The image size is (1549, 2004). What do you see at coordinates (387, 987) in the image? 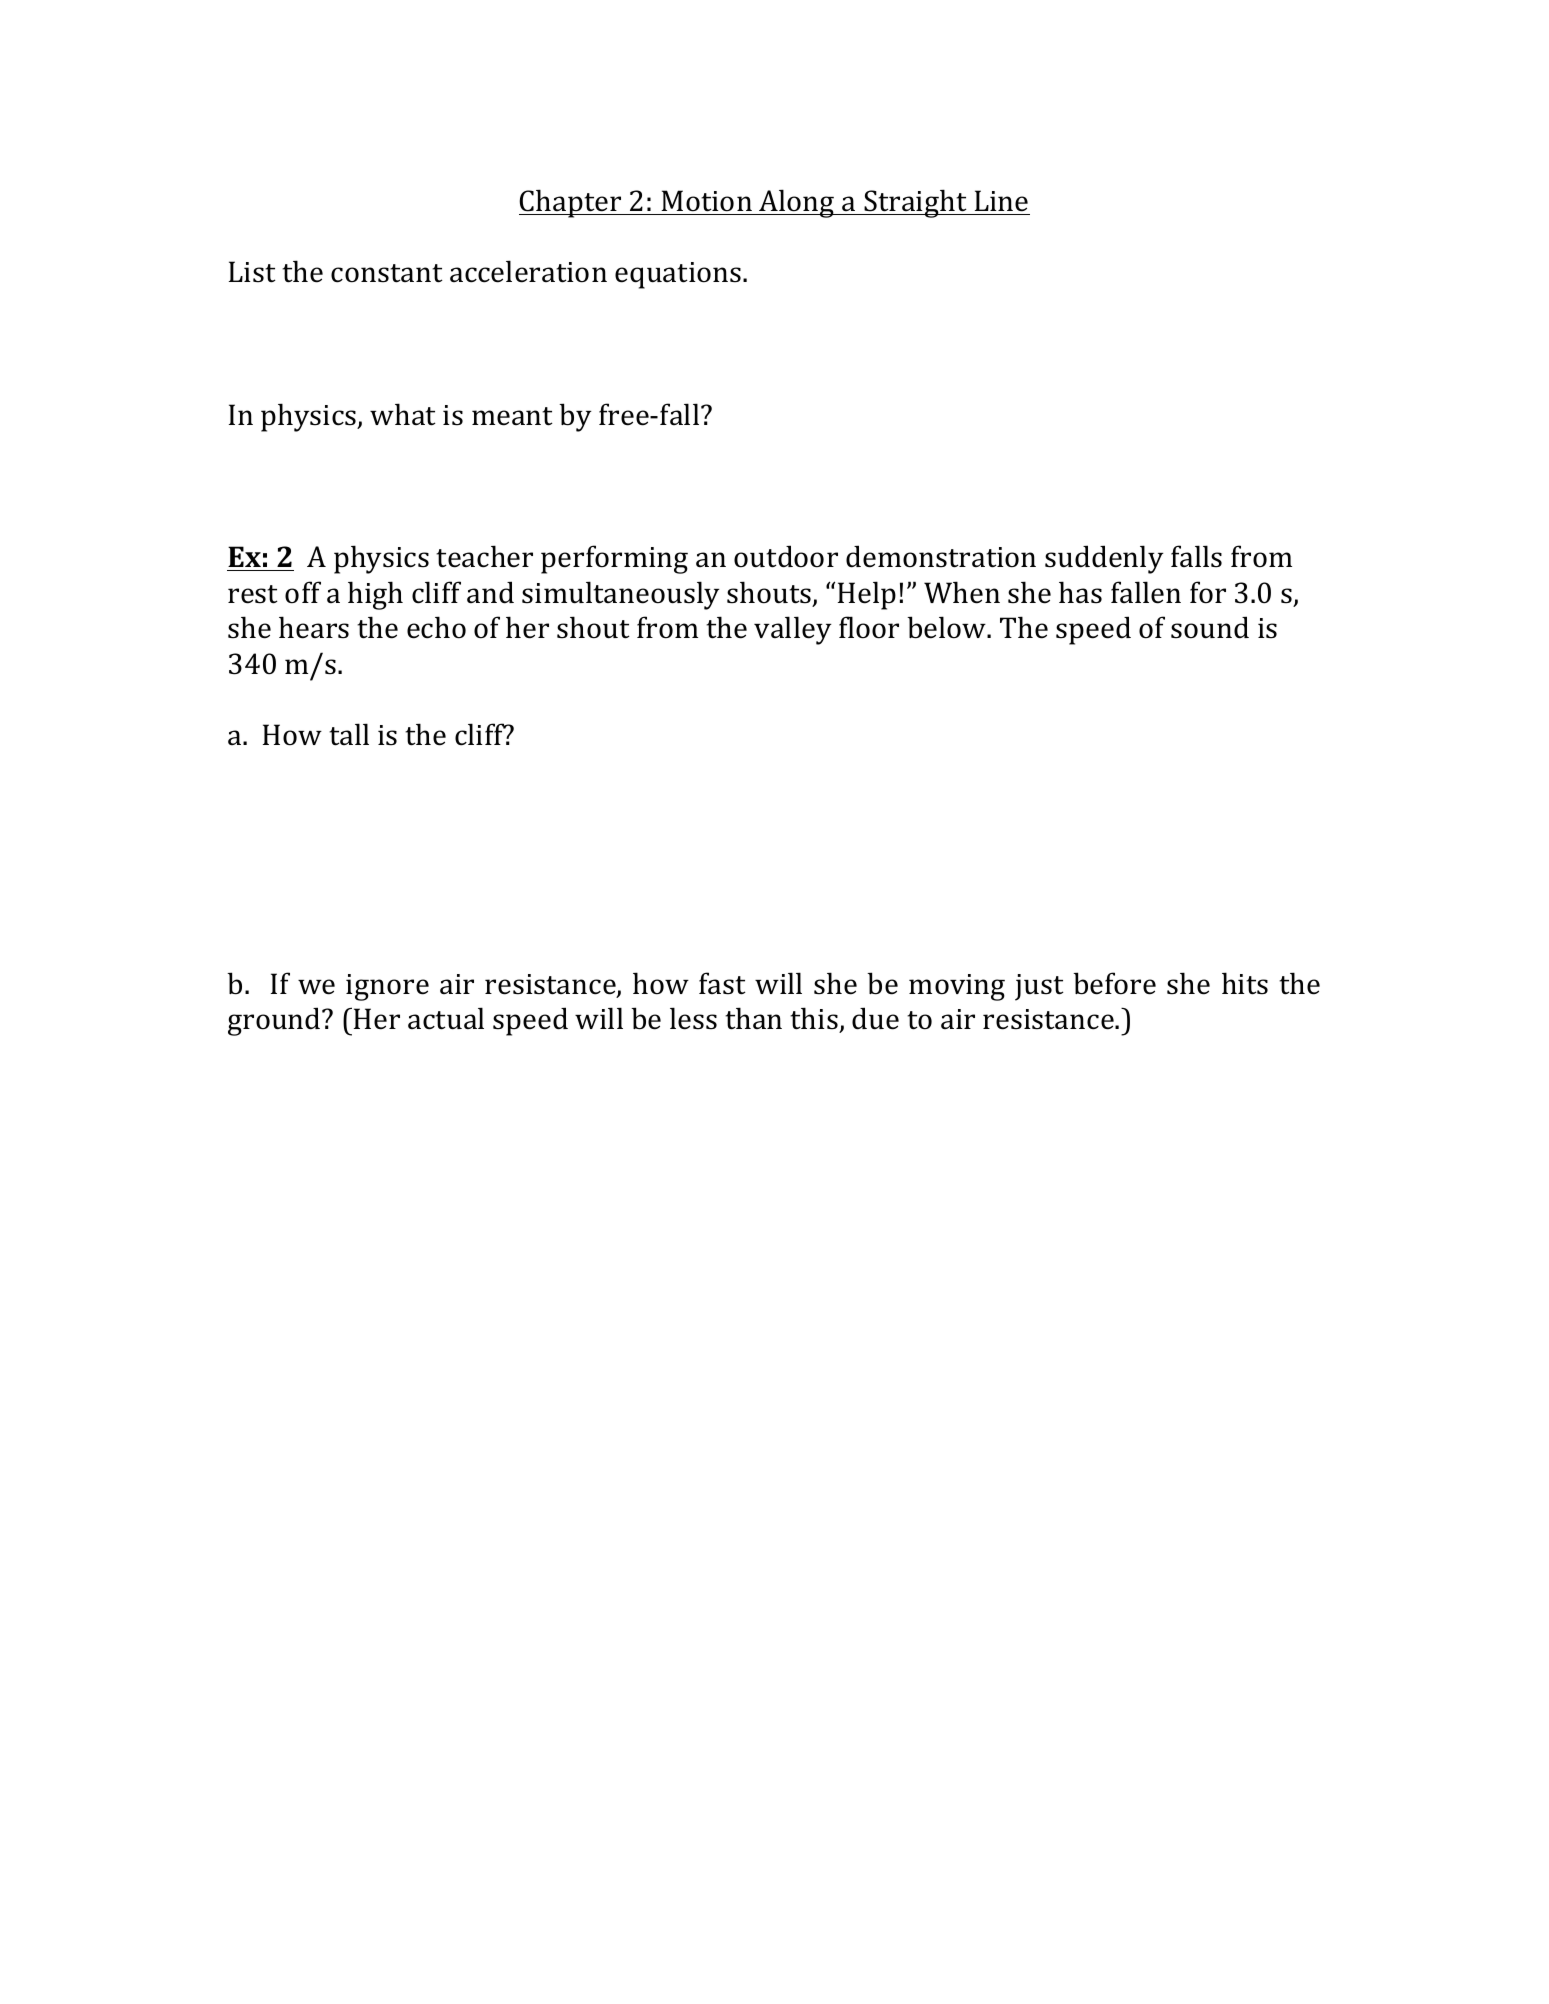
I see `ignore` at bounding box center [387, 987].
